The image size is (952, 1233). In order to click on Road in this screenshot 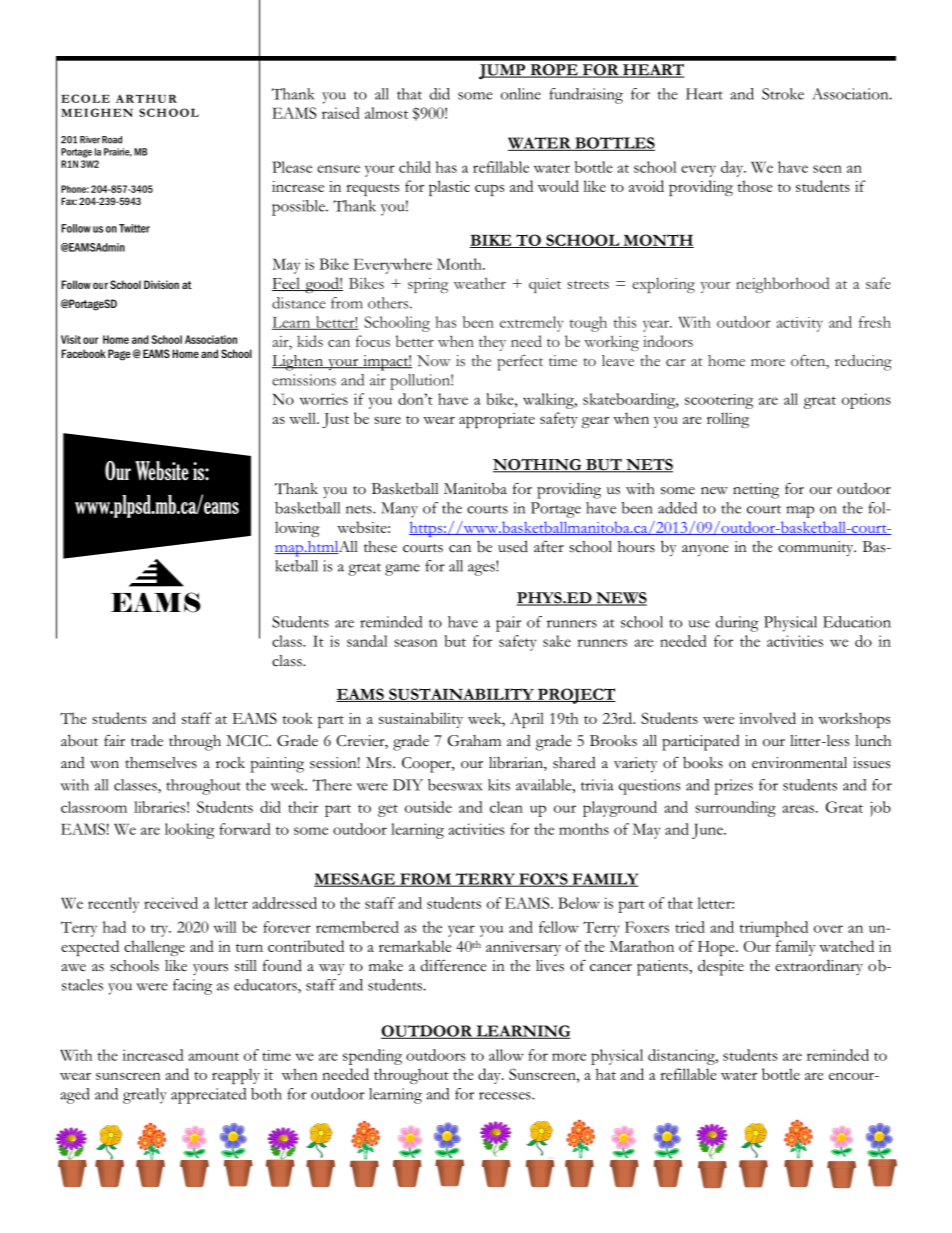, I will do `click(112, 140)`.
